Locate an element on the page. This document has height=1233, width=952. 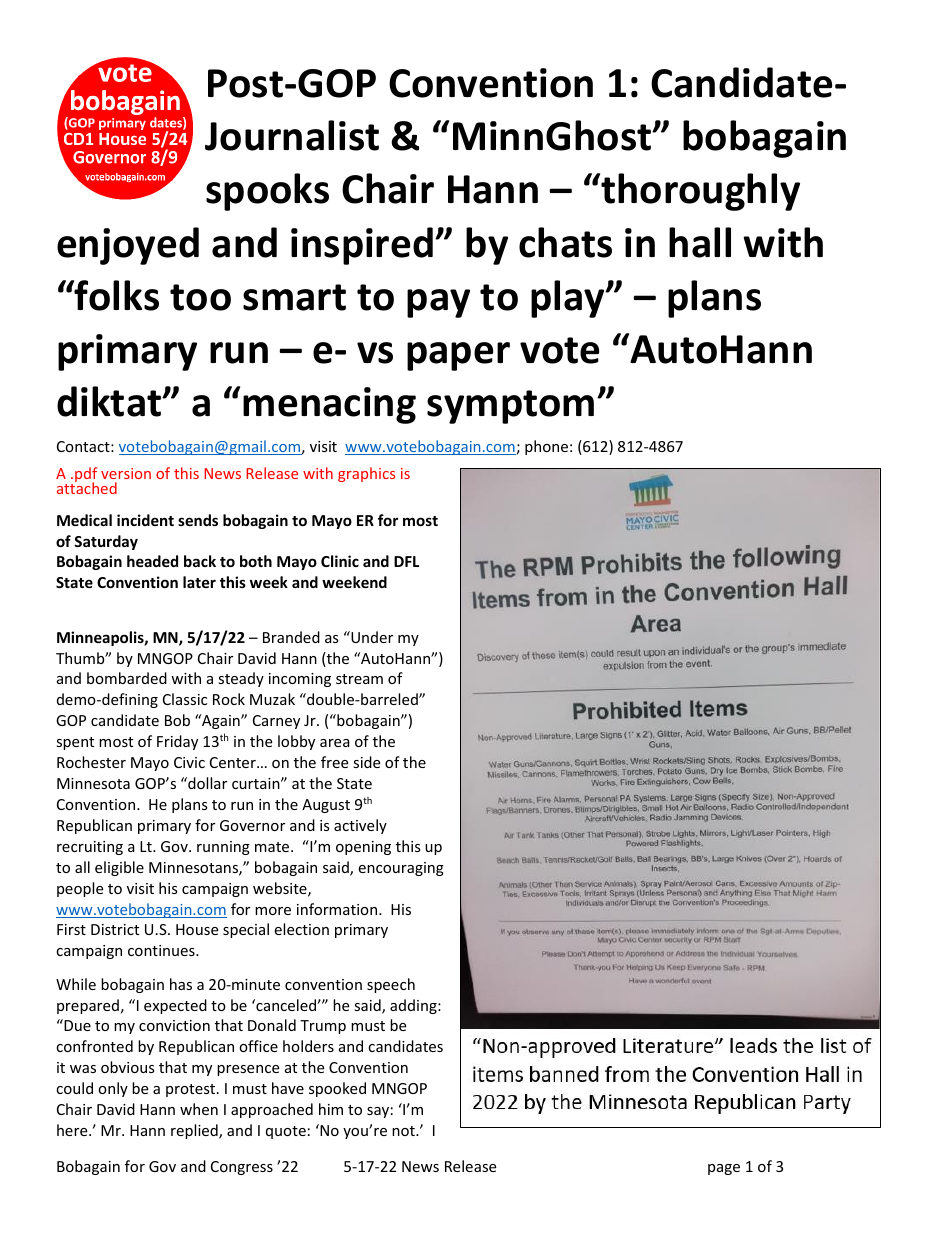
Under is located at coordinates (371, 637).
